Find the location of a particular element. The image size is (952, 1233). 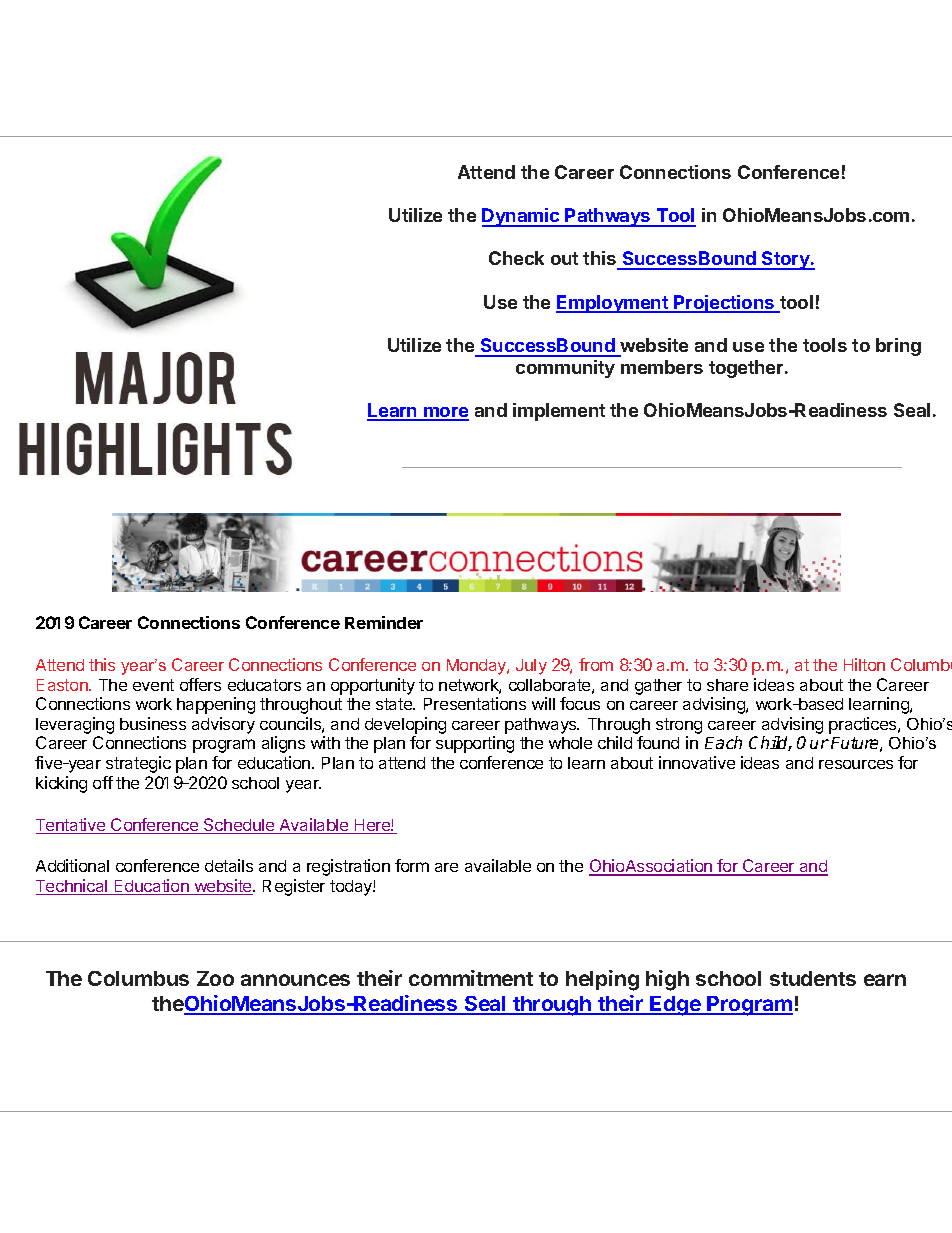

supporting is located at coordinates (475, 744).
